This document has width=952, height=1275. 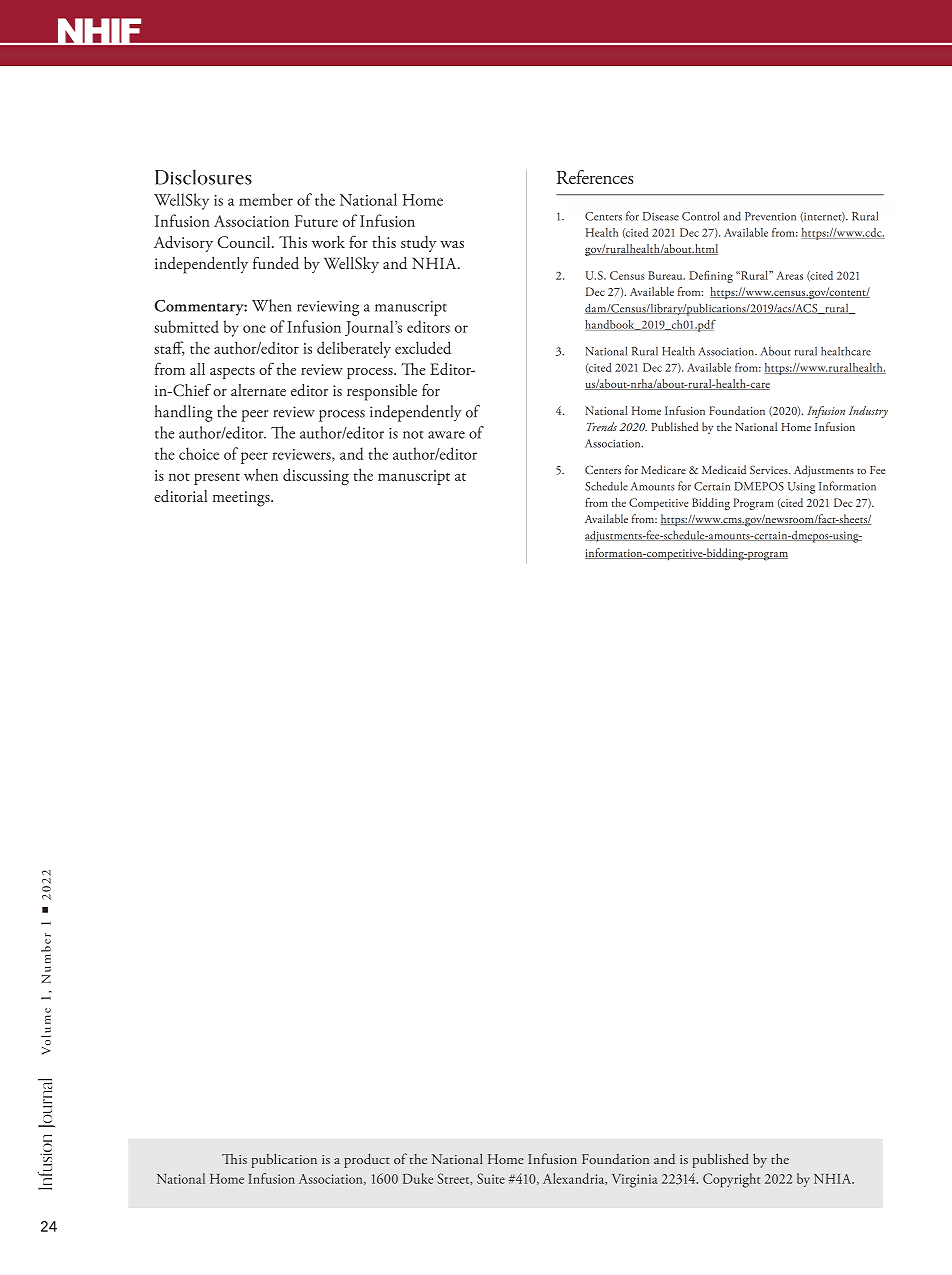 What do you see at coordinates (316, 476) in the document?
I see `discussing` at bounding box center [316, 476].
